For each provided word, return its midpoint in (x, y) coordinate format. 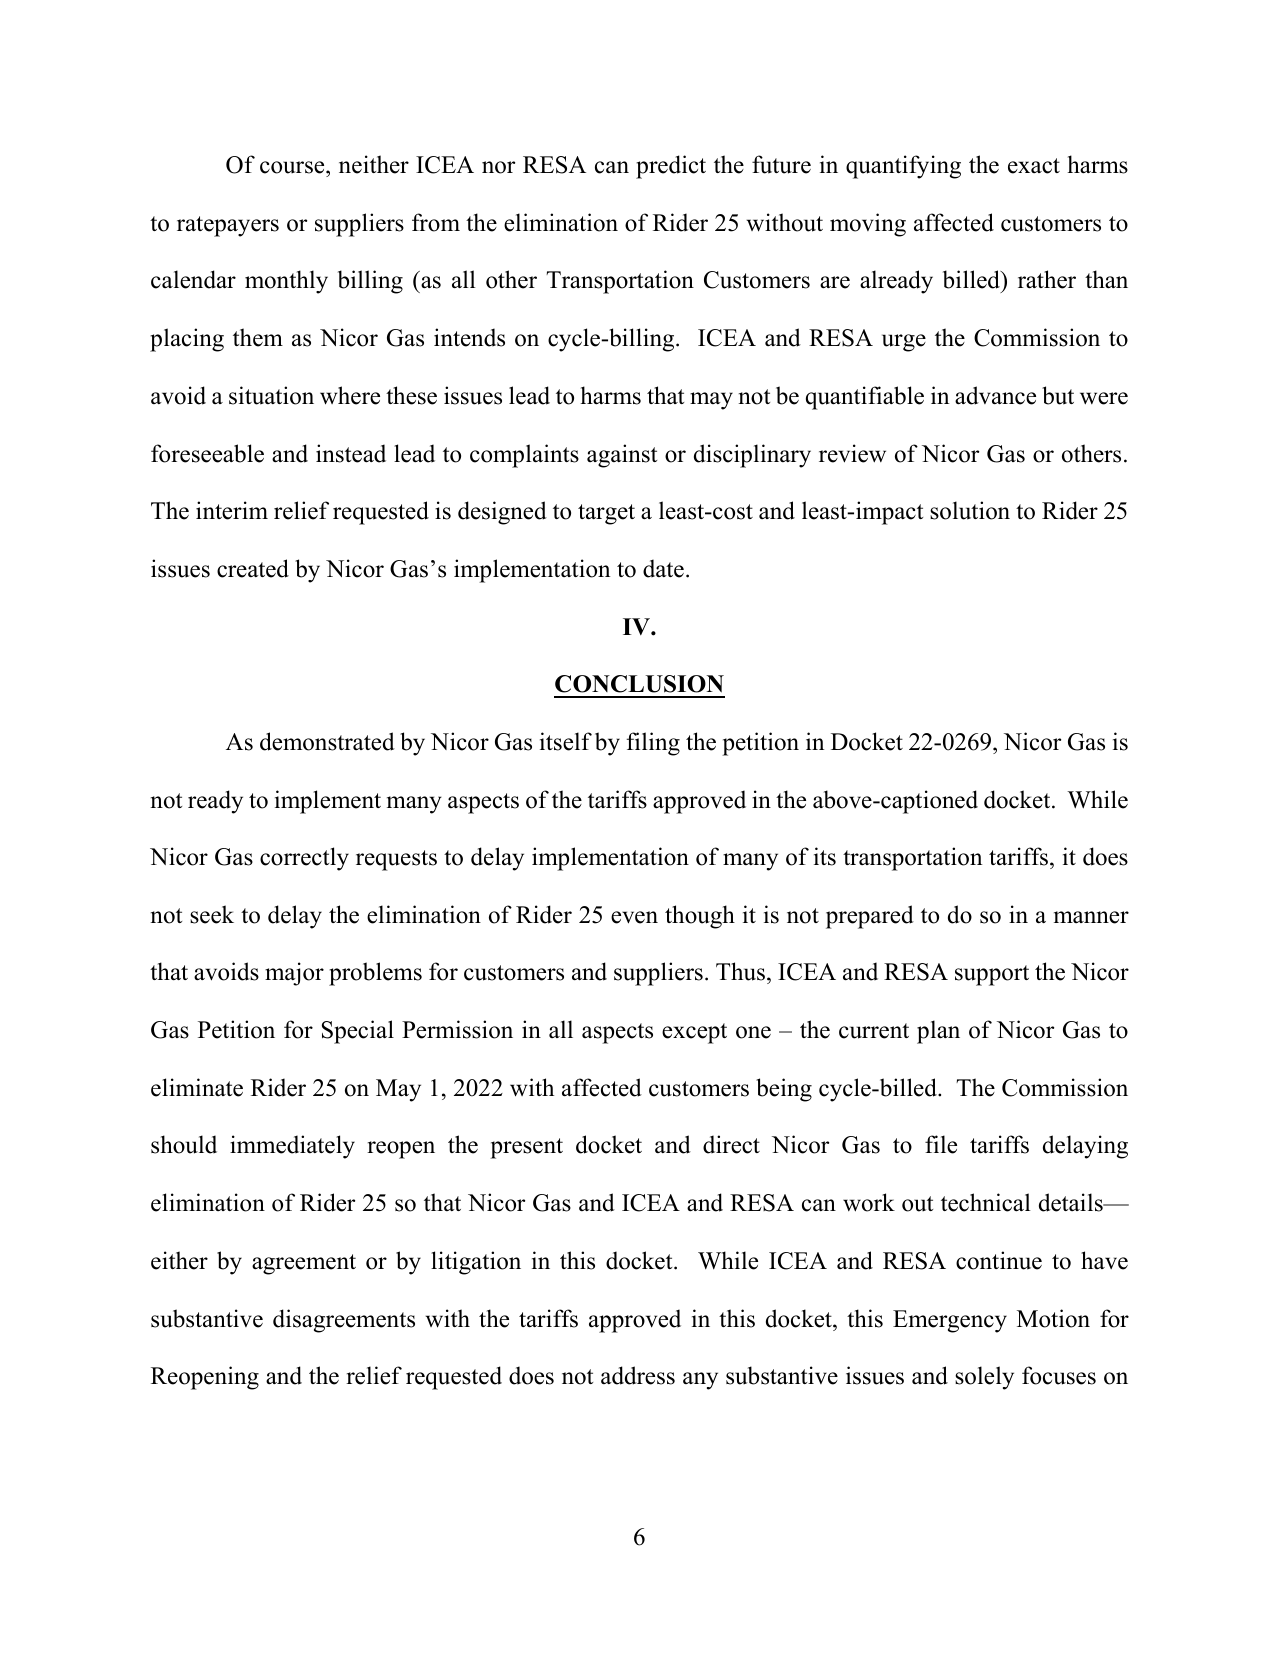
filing (653, 744)
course (293, 167)
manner (1091, 917)
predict (671, 167)
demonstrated (327, 741)
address (638, 1375)
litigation (476, 1263)
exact (1034, 166)
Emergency (950, 1321)
